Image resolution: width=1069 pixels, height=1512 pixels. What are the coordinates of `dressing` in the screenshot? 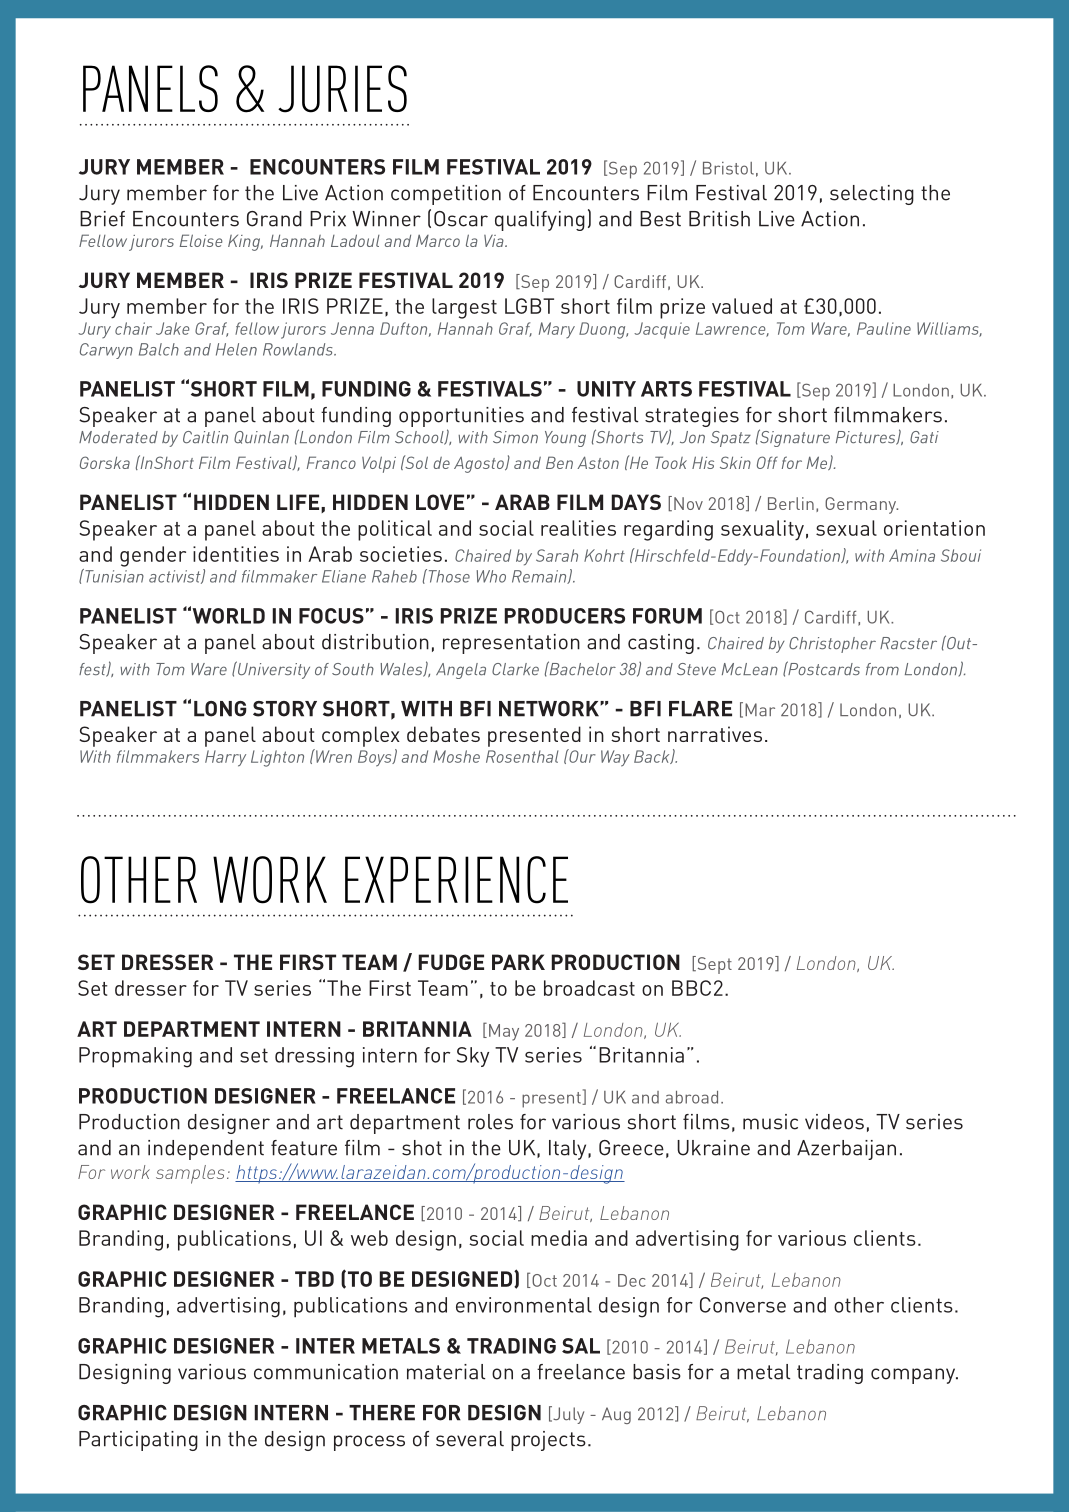 It's located at (314, 1057).
